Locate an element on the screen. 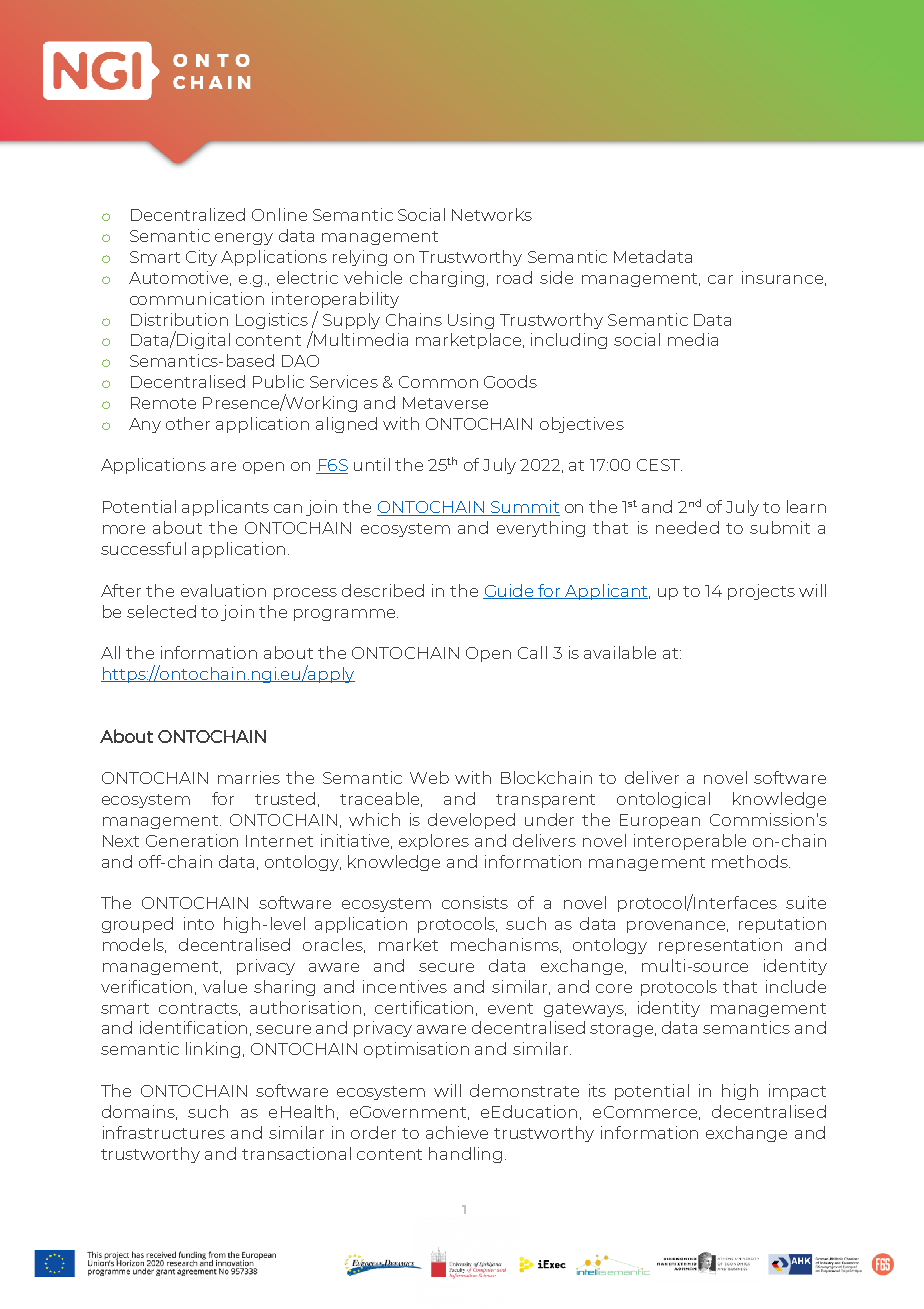  impact is located at coordinates (797, 1092).
